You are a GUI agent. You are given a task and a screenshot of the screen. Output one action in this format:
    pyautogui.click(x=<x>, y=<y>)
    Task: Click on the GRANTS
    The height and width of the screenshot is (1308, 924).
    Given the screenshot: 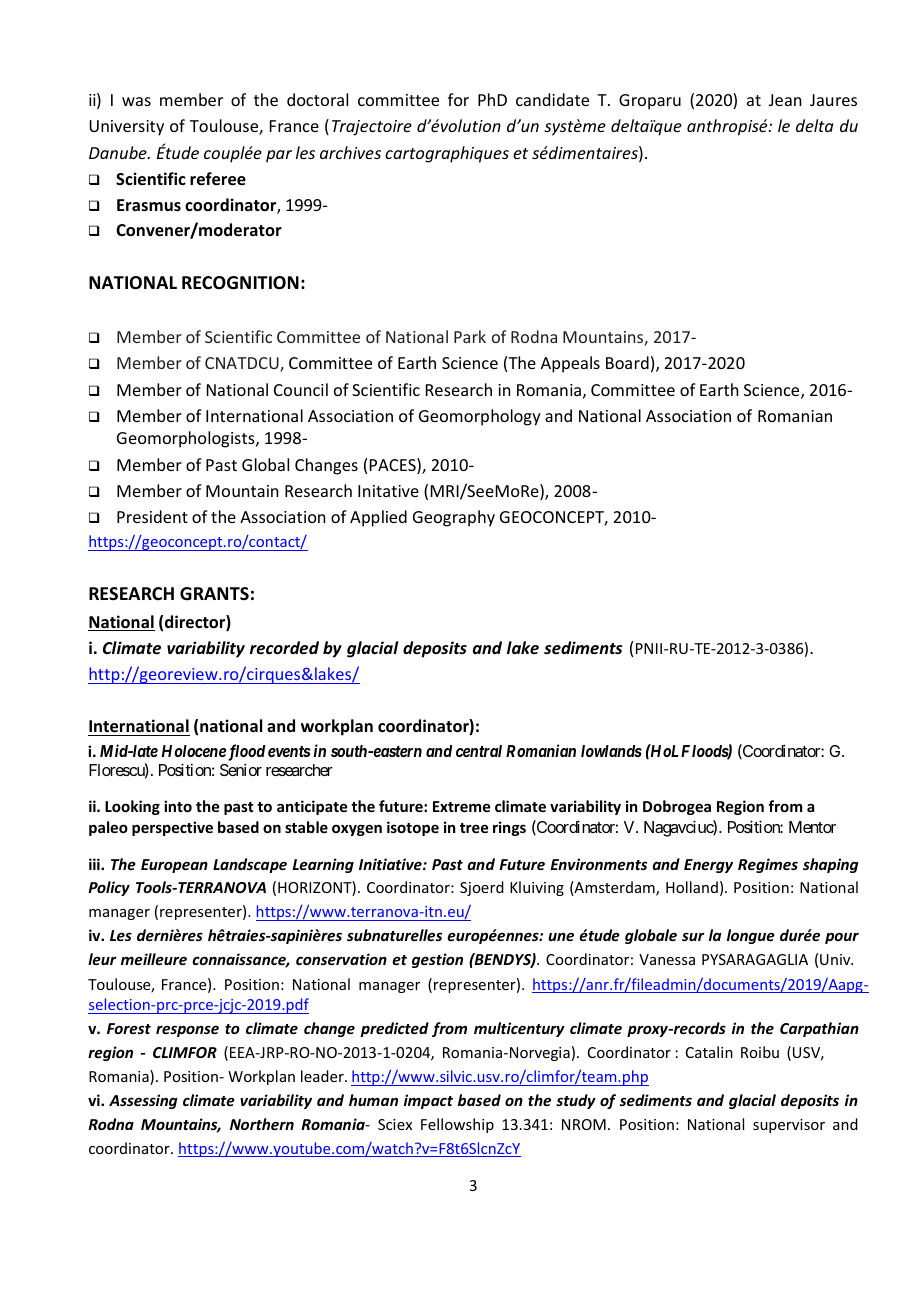 What is the action you would take?
    pyautogui.click(x=214, y=594)
